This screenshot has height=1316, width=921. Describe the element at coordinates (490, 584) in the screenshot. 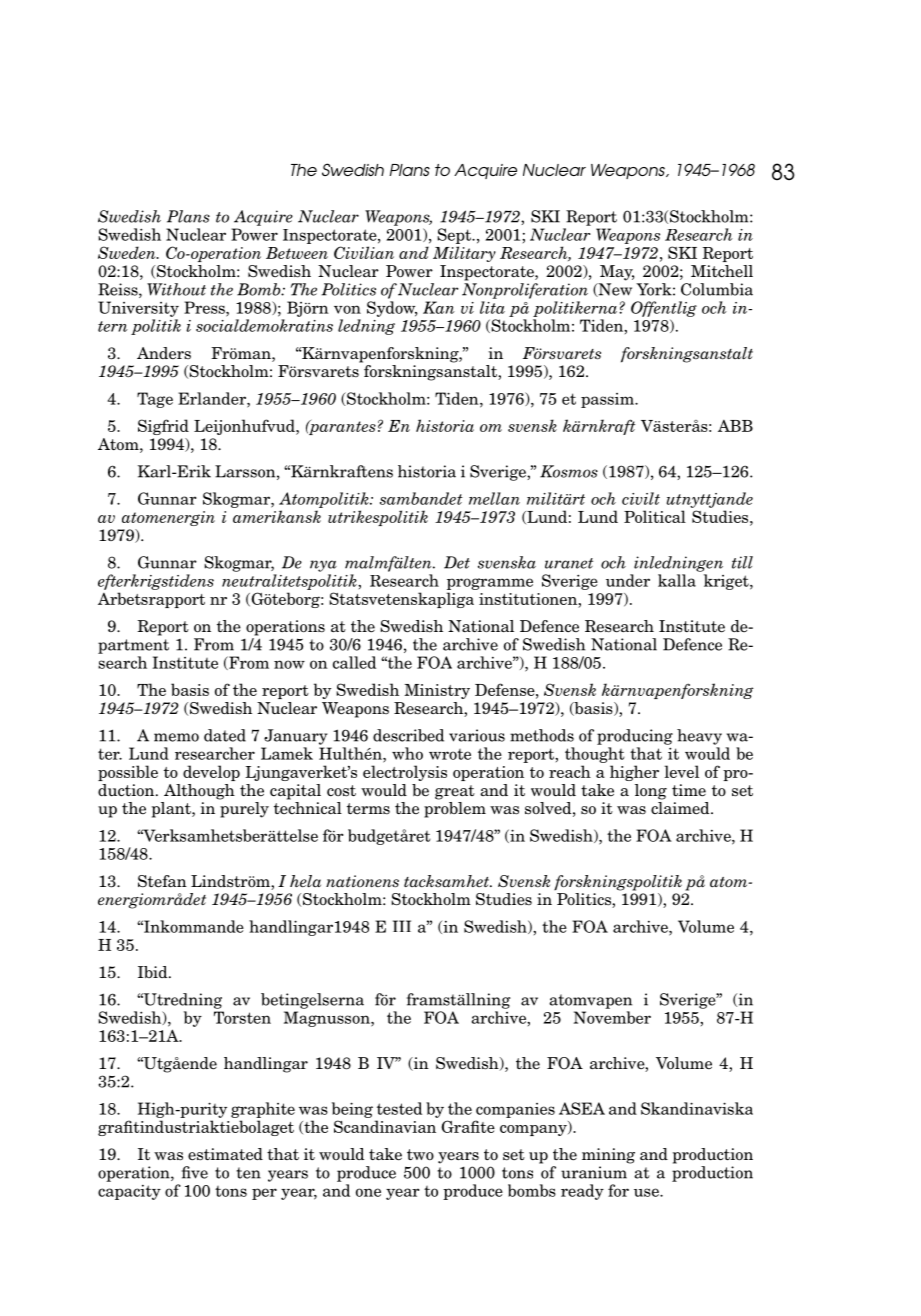

I see `programme` at that location.
